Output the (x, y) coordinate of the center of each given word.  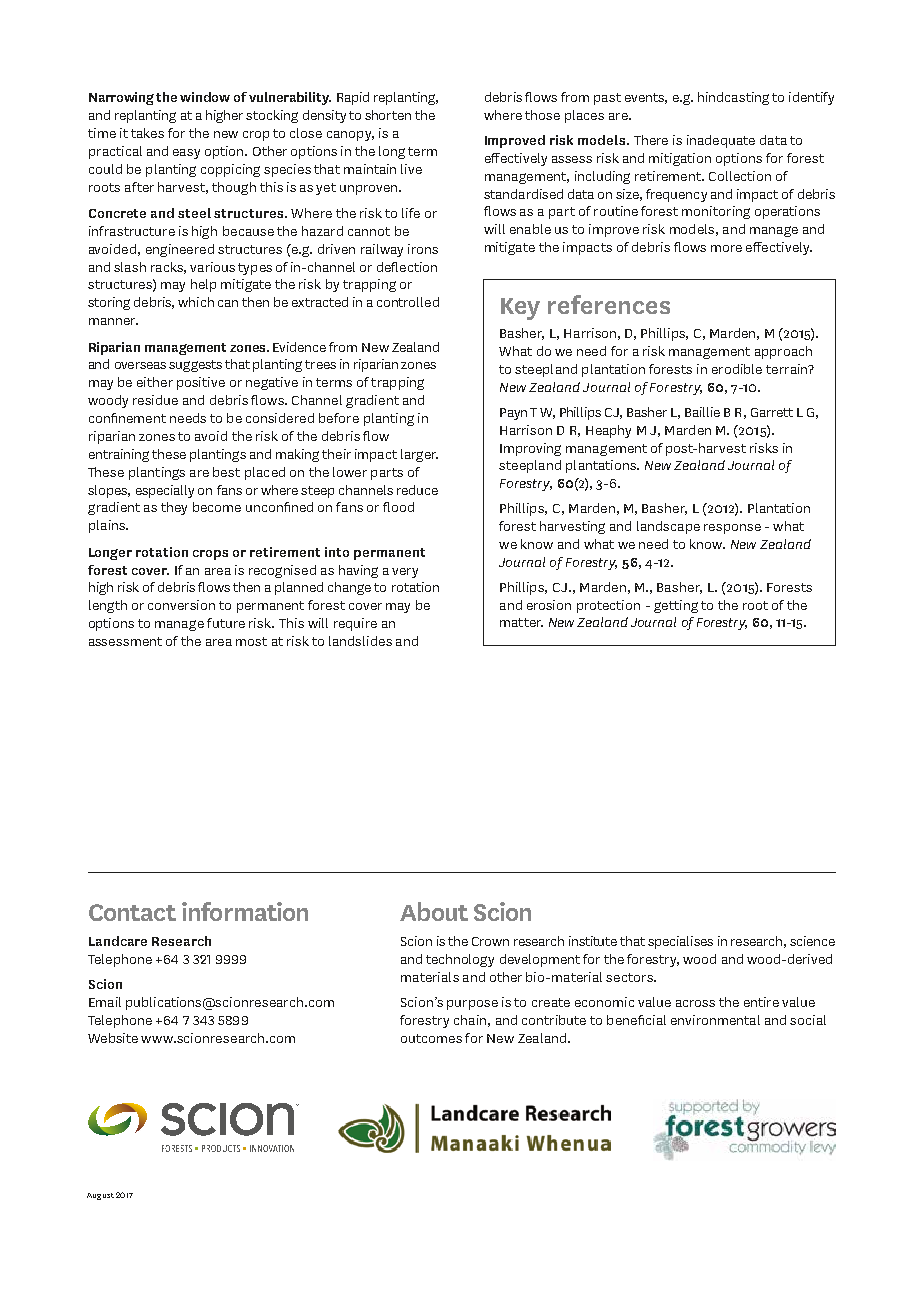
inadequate (721, 141)
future (226, 623)
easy (186, 154)
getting (676, 606)
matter (521, 622)
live (411, 169)
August (100, 1196)
